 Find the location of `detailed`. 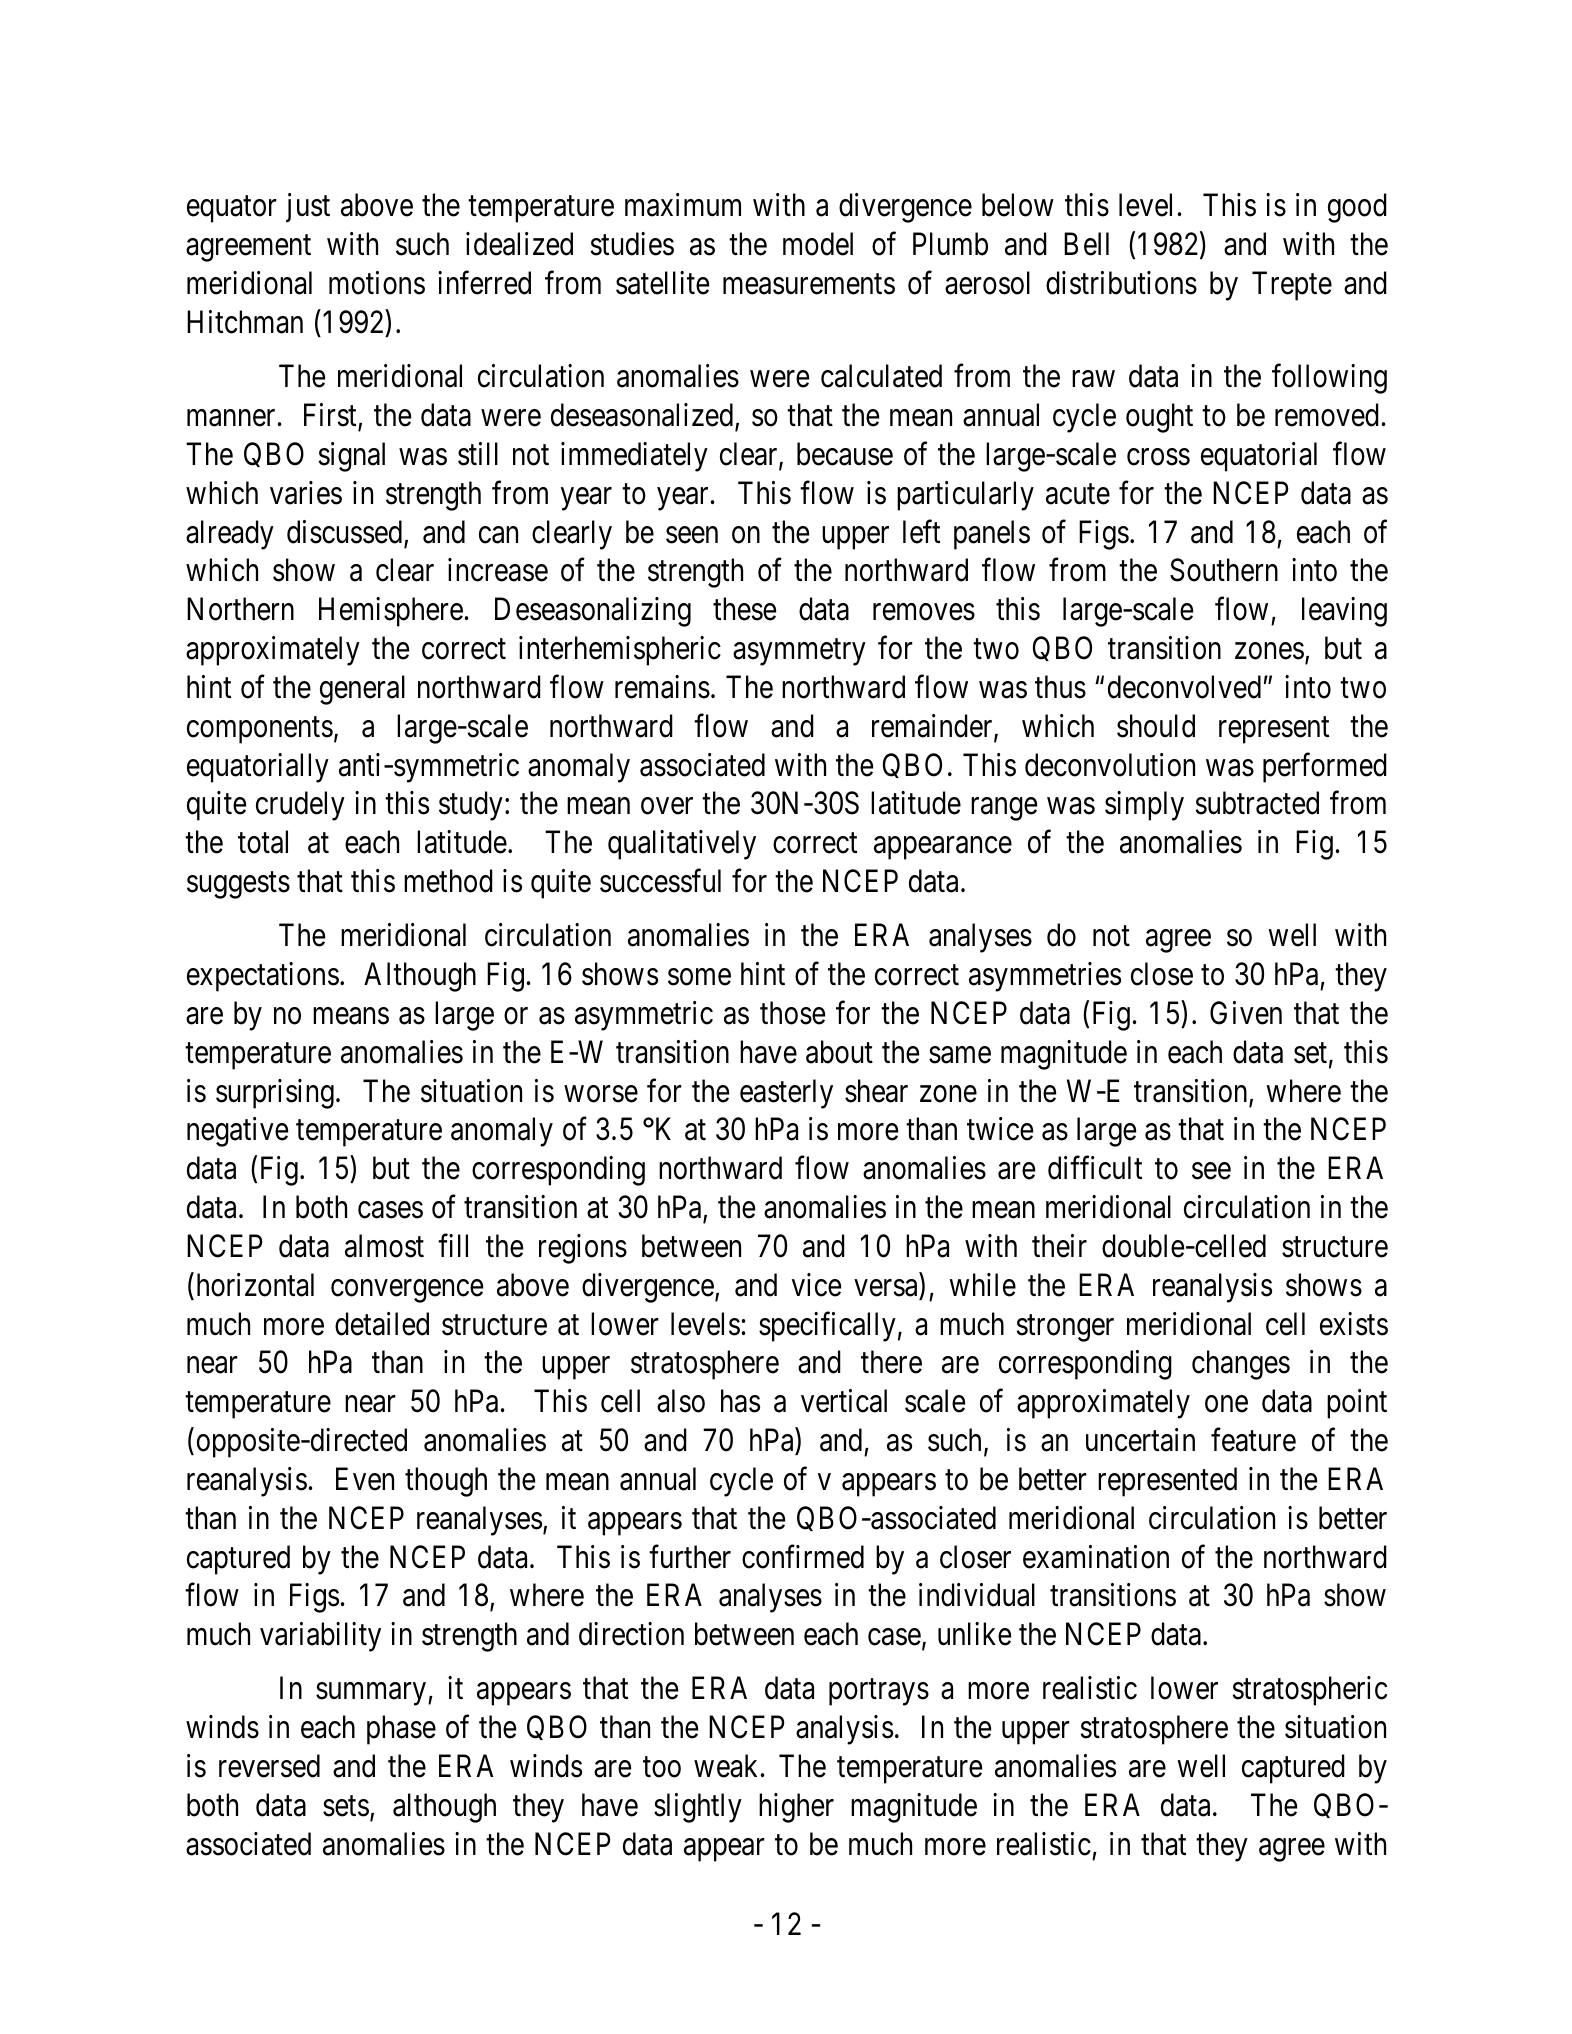

detailed is located at coordinates (382, 1324).
